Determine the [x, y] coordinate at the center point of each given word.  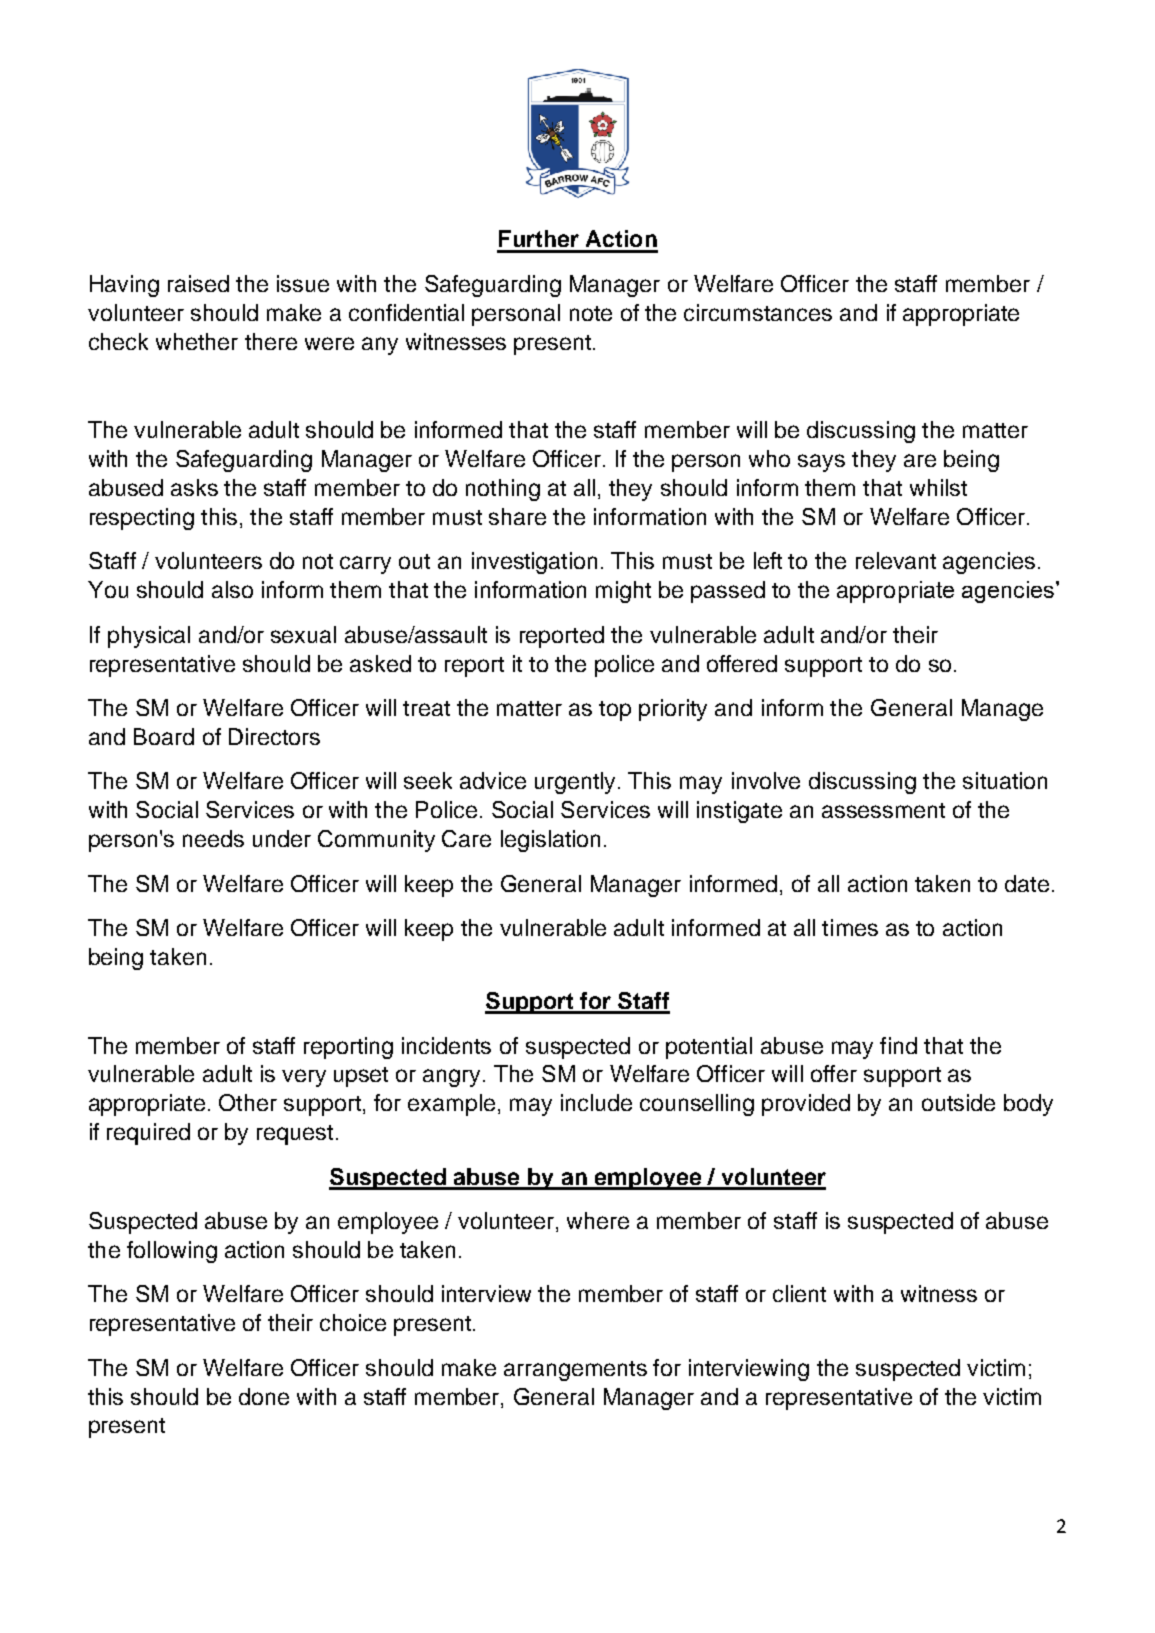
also [232, 589]
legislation [550, 841]
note [591, 313]
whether [197, 341]
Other [248, 1102]
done [264, 1396]
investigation [534, 563]
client [799, 1293]
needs [213, 838]
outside [958, 1102]
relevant [896, 560]
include [596, 1102]
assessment [883, 810]
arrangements [575, 1371]
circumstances [758, 312]
